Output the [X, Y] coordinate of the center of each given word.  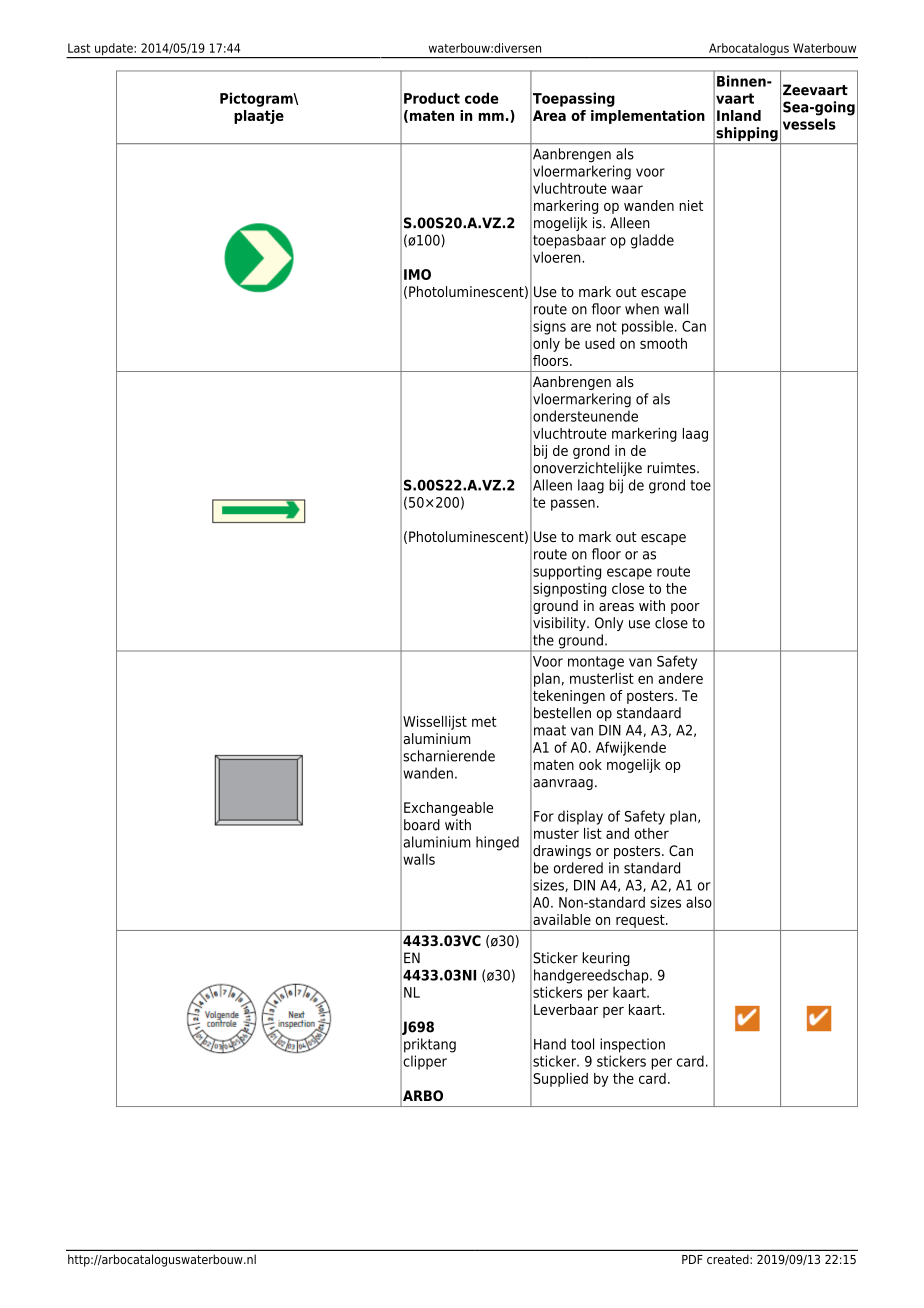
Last [79, 48]
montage [596, 663]
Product [432, 98]
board [422, 825]
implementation [648, 117]
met [484, 721]
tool [582, 1044]
